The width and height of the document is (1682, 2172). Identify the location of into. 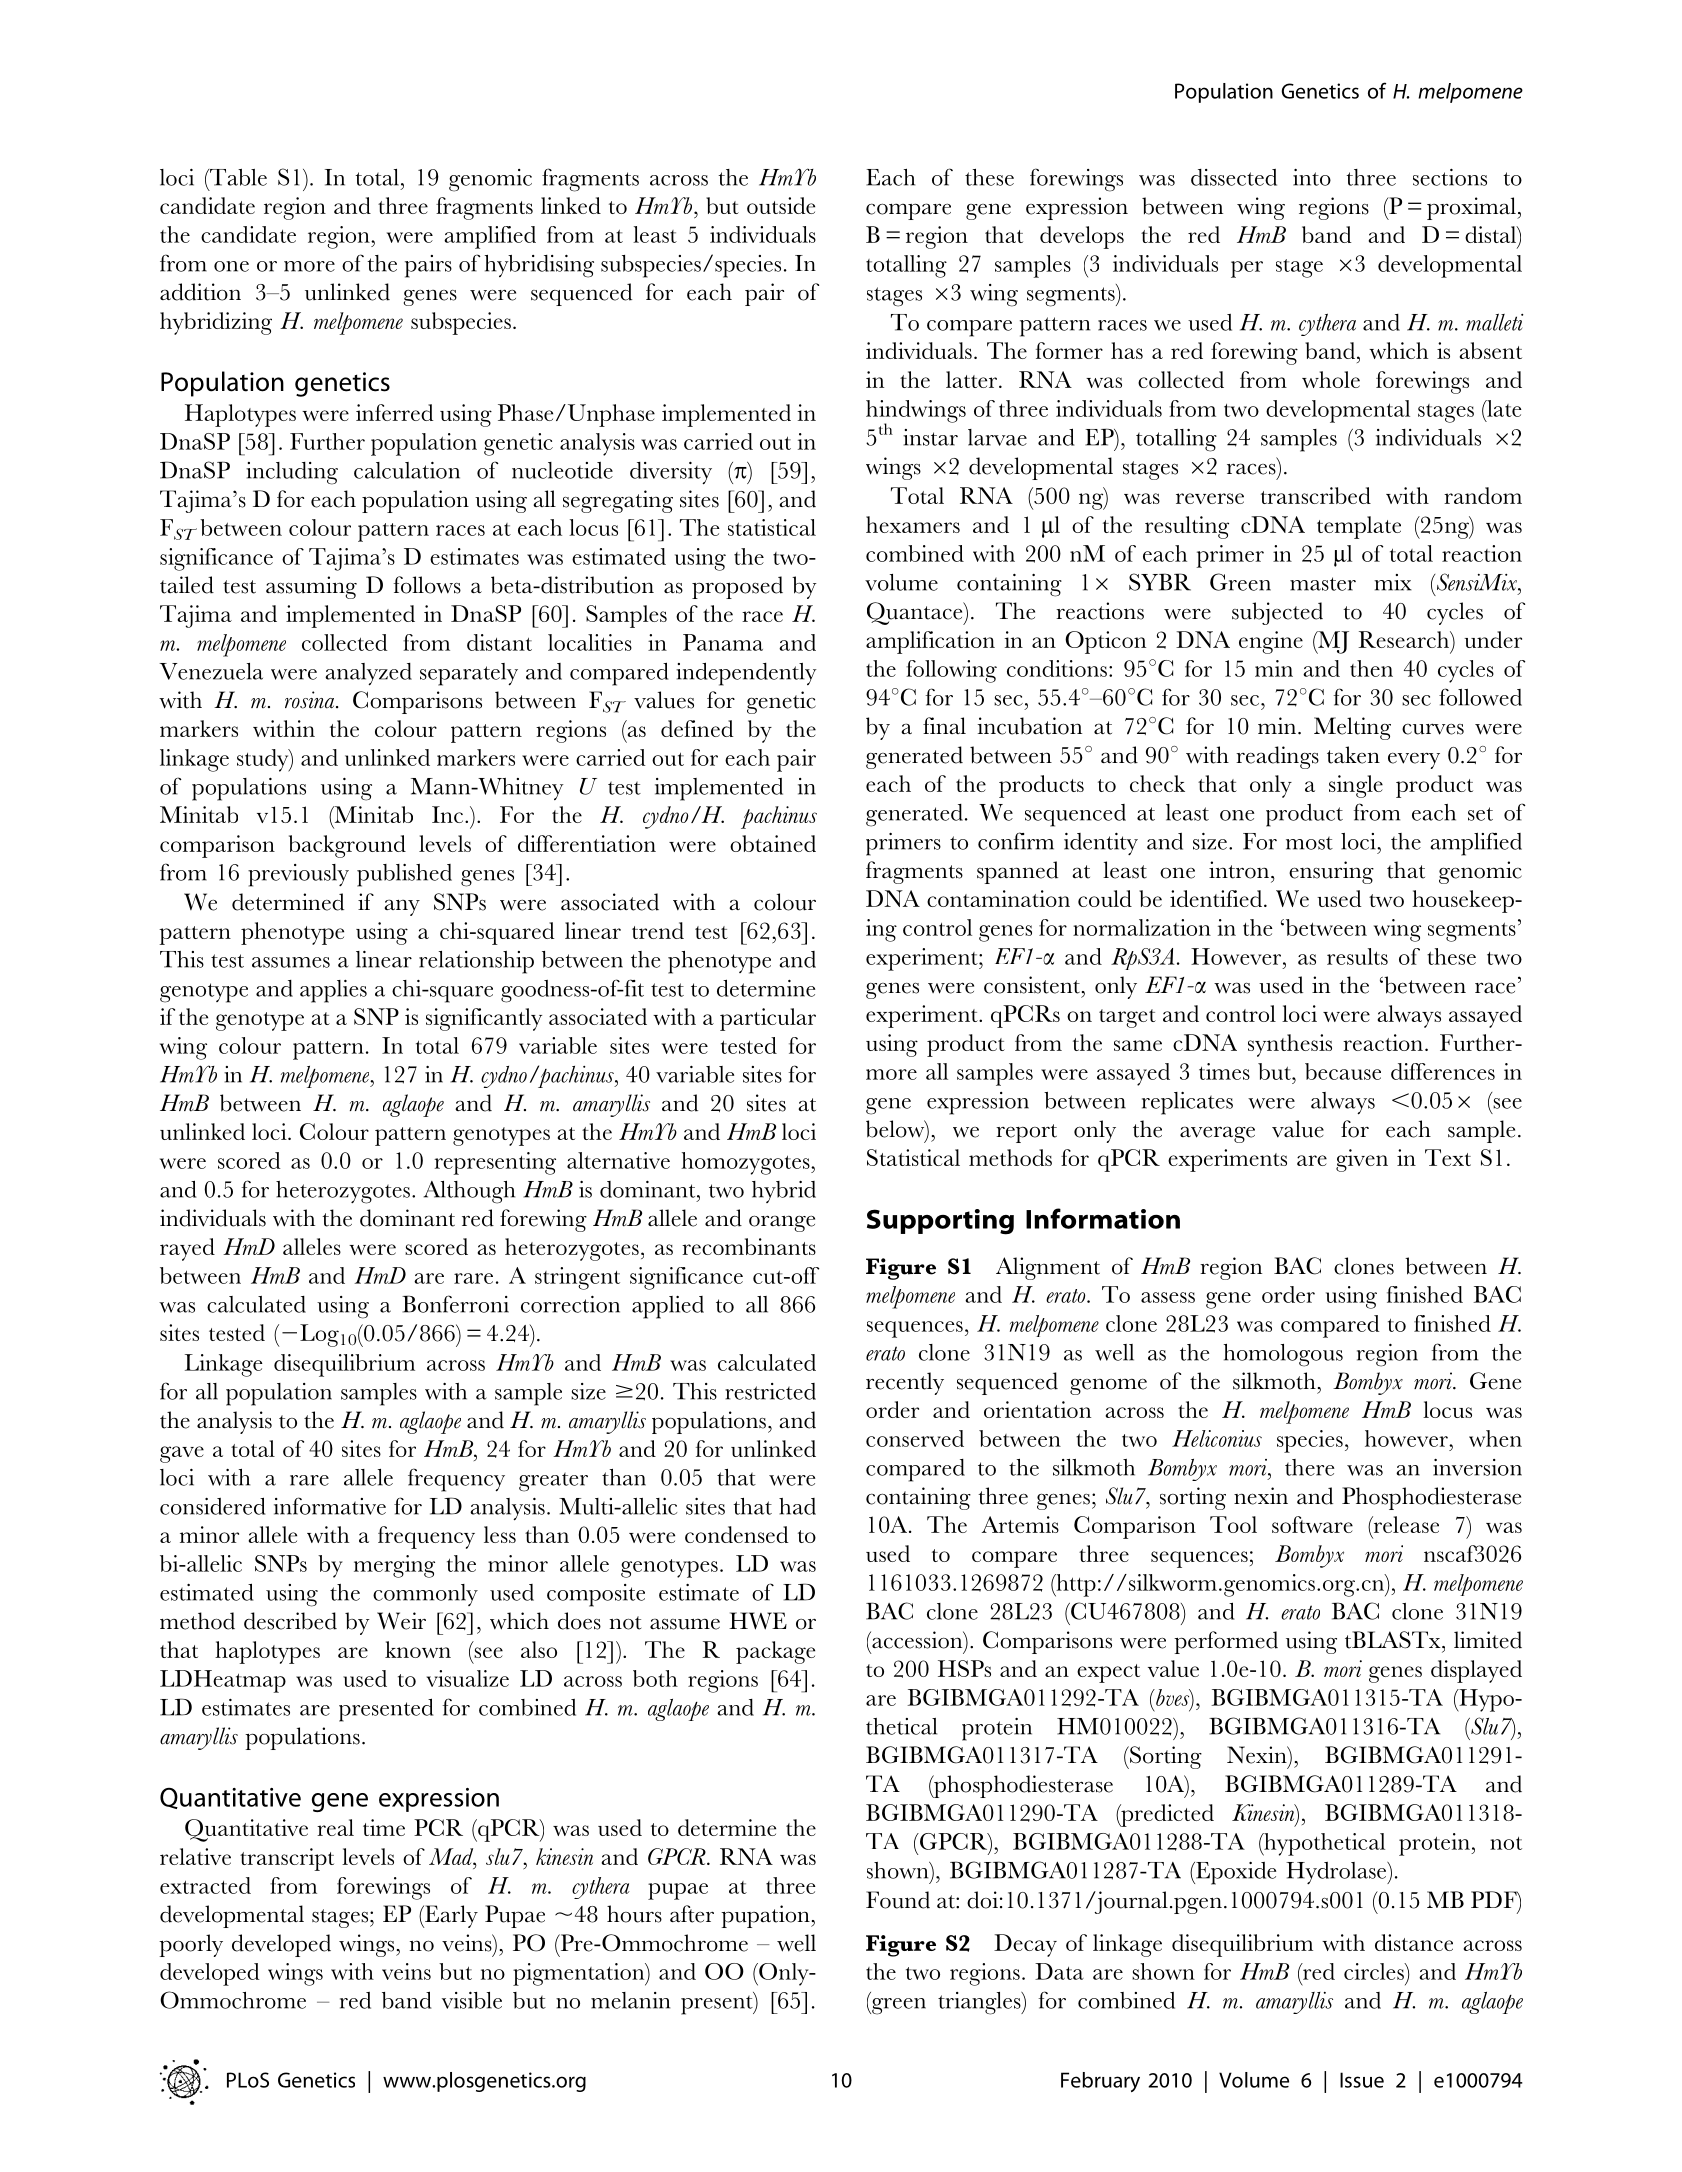
(1312, 177).
